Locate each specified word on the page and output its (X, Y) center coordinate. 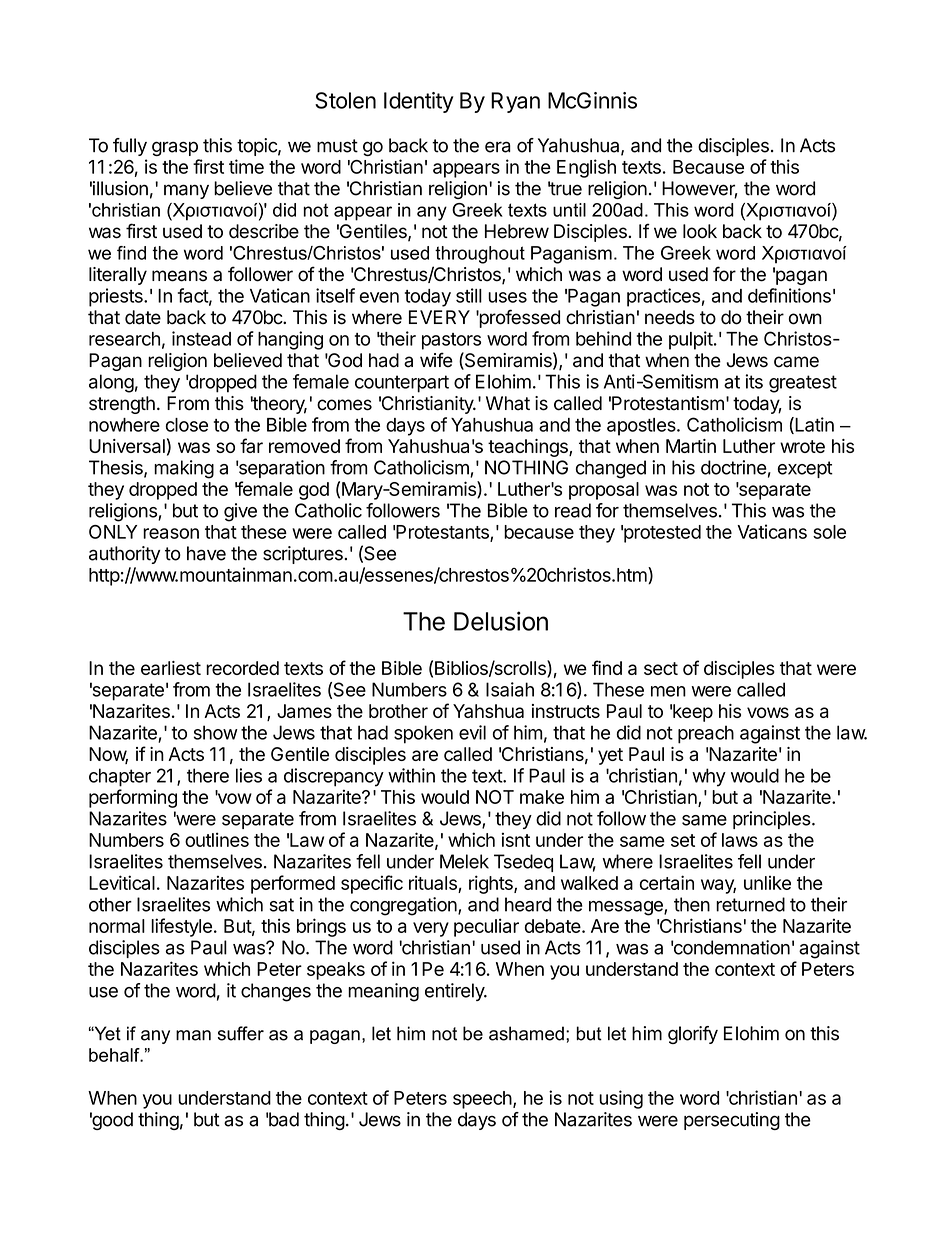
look (700, 231)
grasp (175, 148)
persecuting (732, 1121)
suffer (241, 1033)
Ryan (515, 102)
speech (482, 1100)
